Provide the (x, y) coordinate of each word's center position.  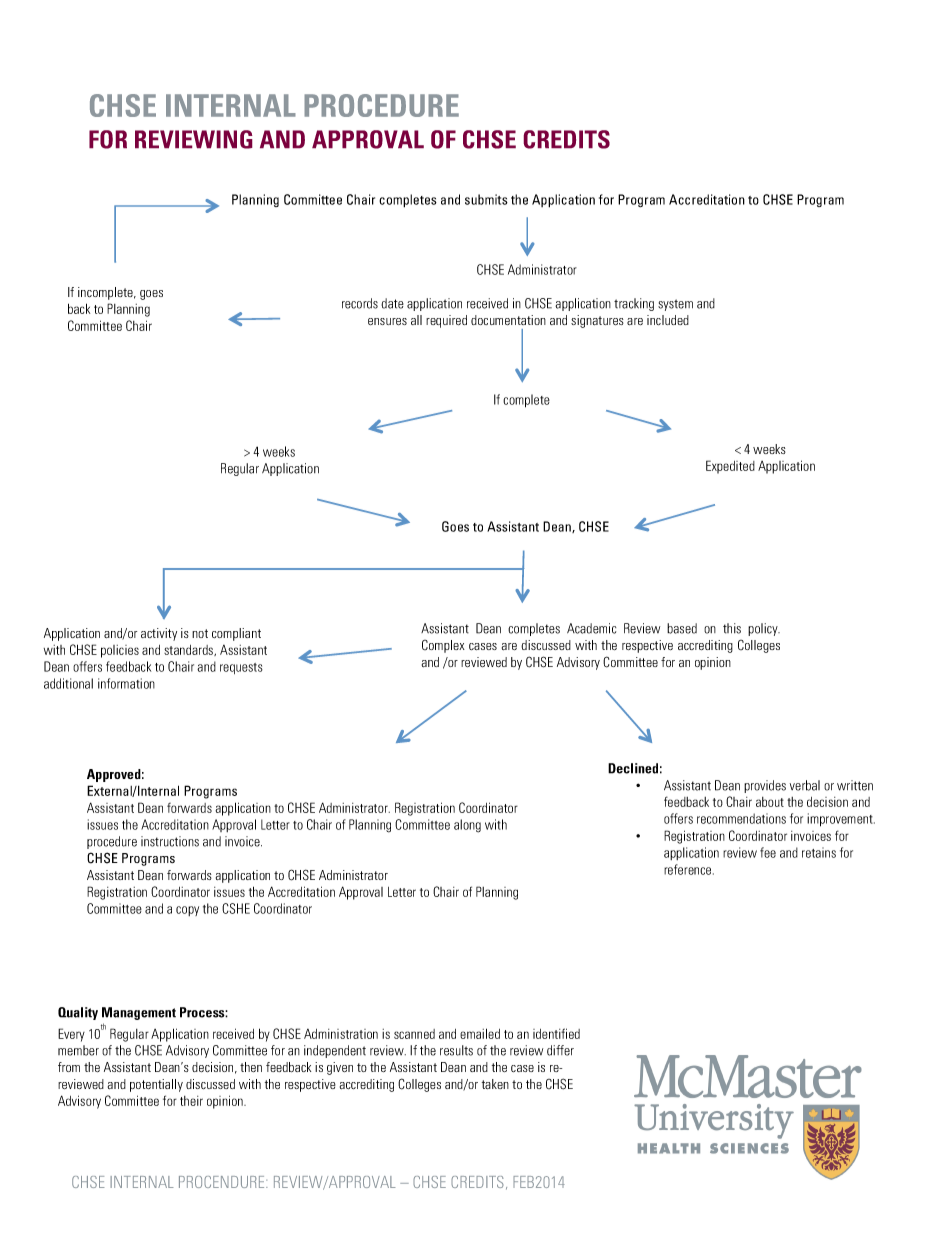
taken (495, 1084)
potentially (156, 1085)
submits (486, 199)
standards (189, 650)
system (675, 305)
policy (764, 629)
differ (560, 1050)
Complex (443, 646)
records (360, 303)
